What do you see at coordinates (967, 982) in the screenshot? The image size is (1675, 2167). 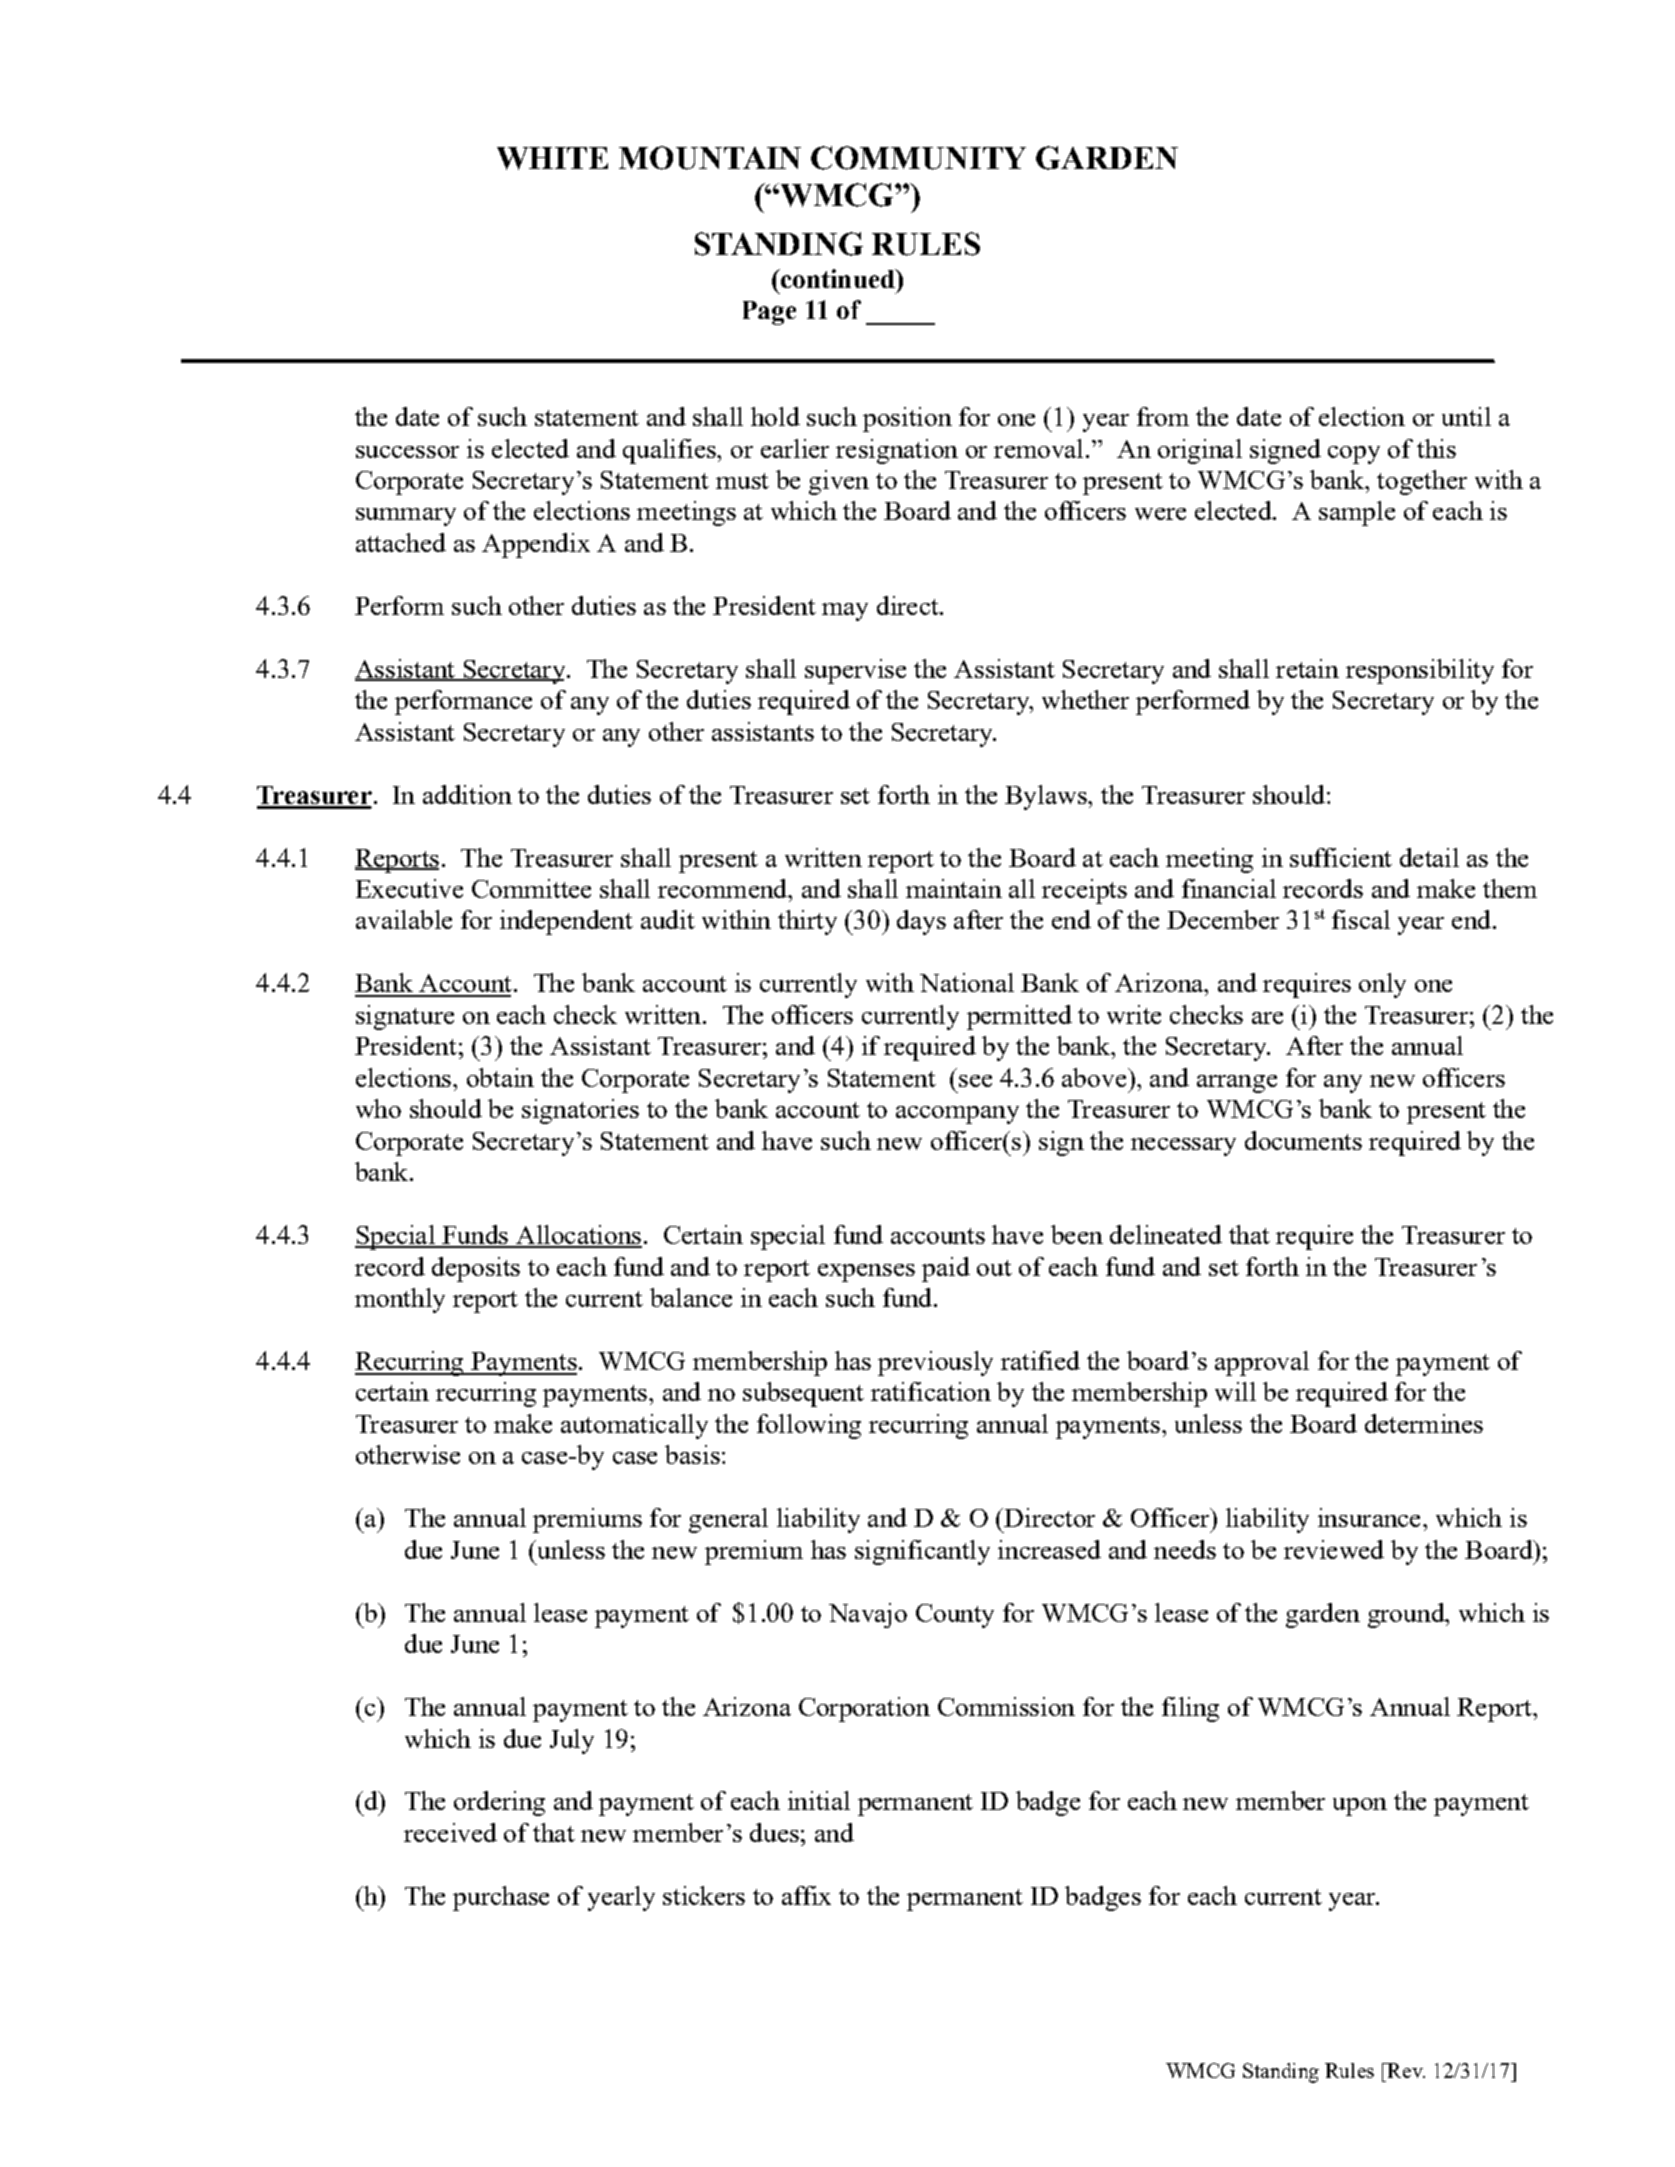 I see `National` at bounding box center [967, 982].
